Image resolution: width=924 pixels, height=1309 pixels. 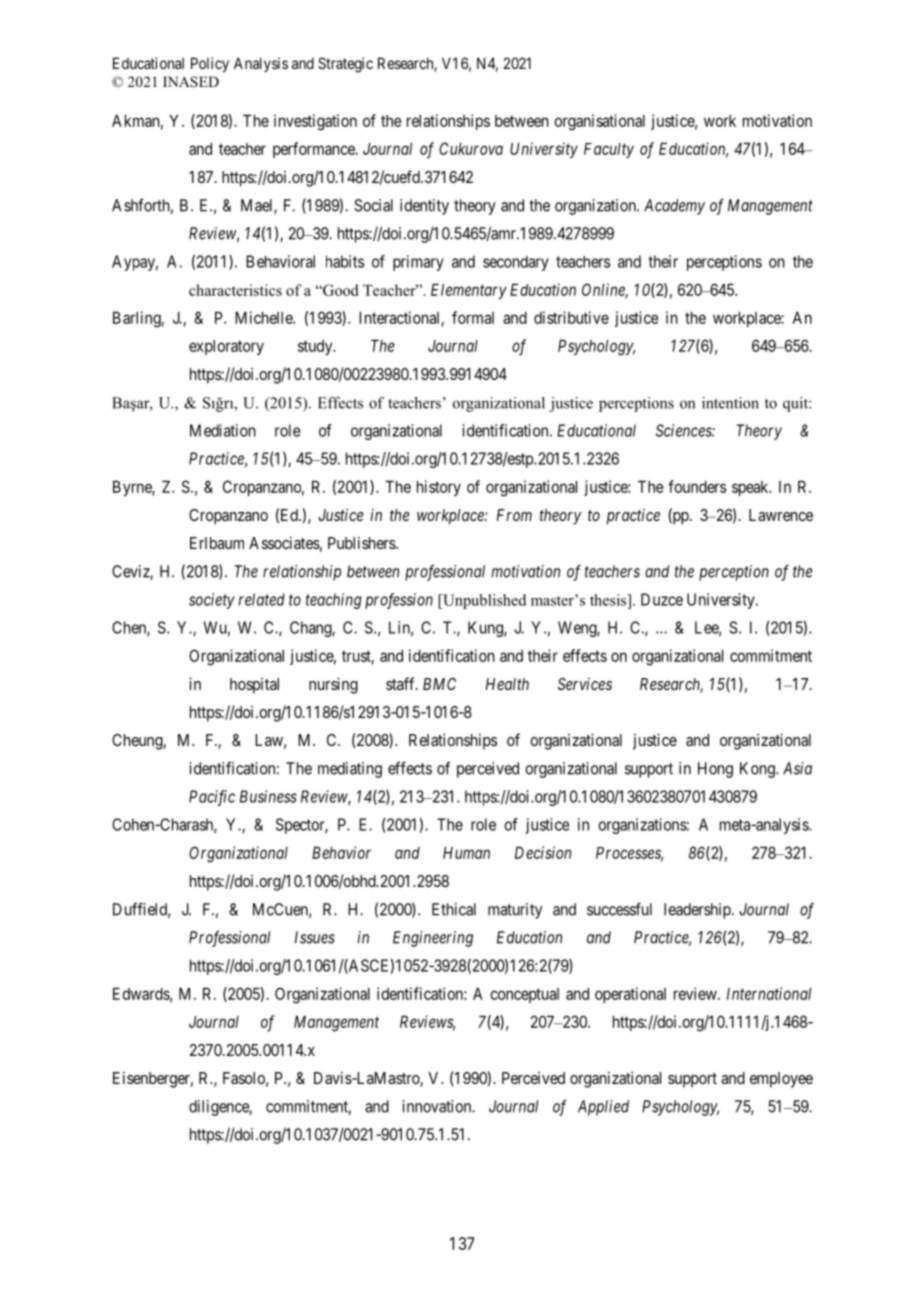 I want to click on Mediation, so click(x=223, y=430).
